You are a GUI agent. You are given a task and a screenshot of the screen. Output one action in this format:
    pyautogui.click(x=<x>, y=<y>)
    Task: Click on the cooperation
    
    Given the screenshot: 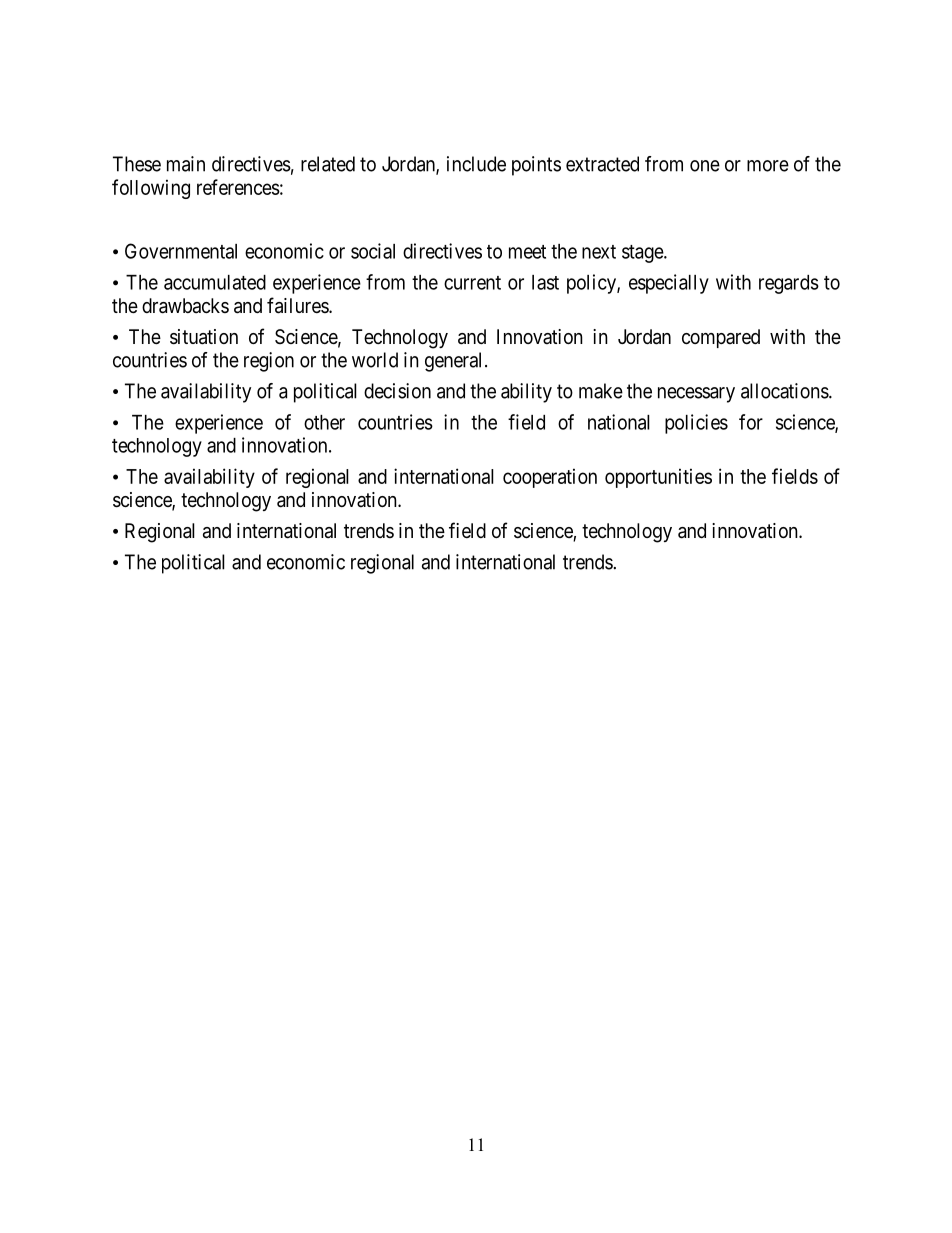 What is the action you would take?
    pyautogui.click(x=550, y=478)
